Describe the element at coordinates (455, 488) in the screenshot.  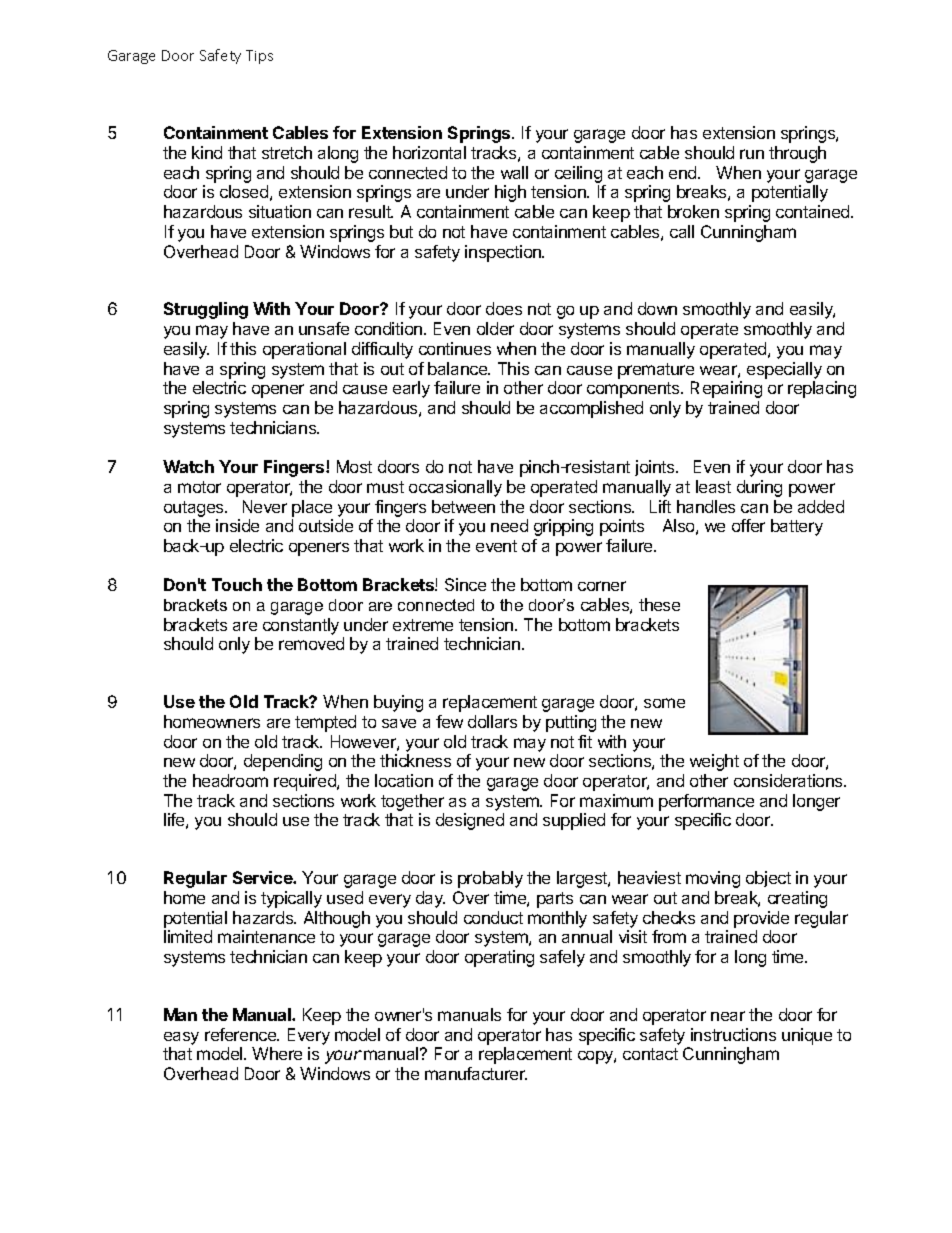
I see `occasionally` at that location.
